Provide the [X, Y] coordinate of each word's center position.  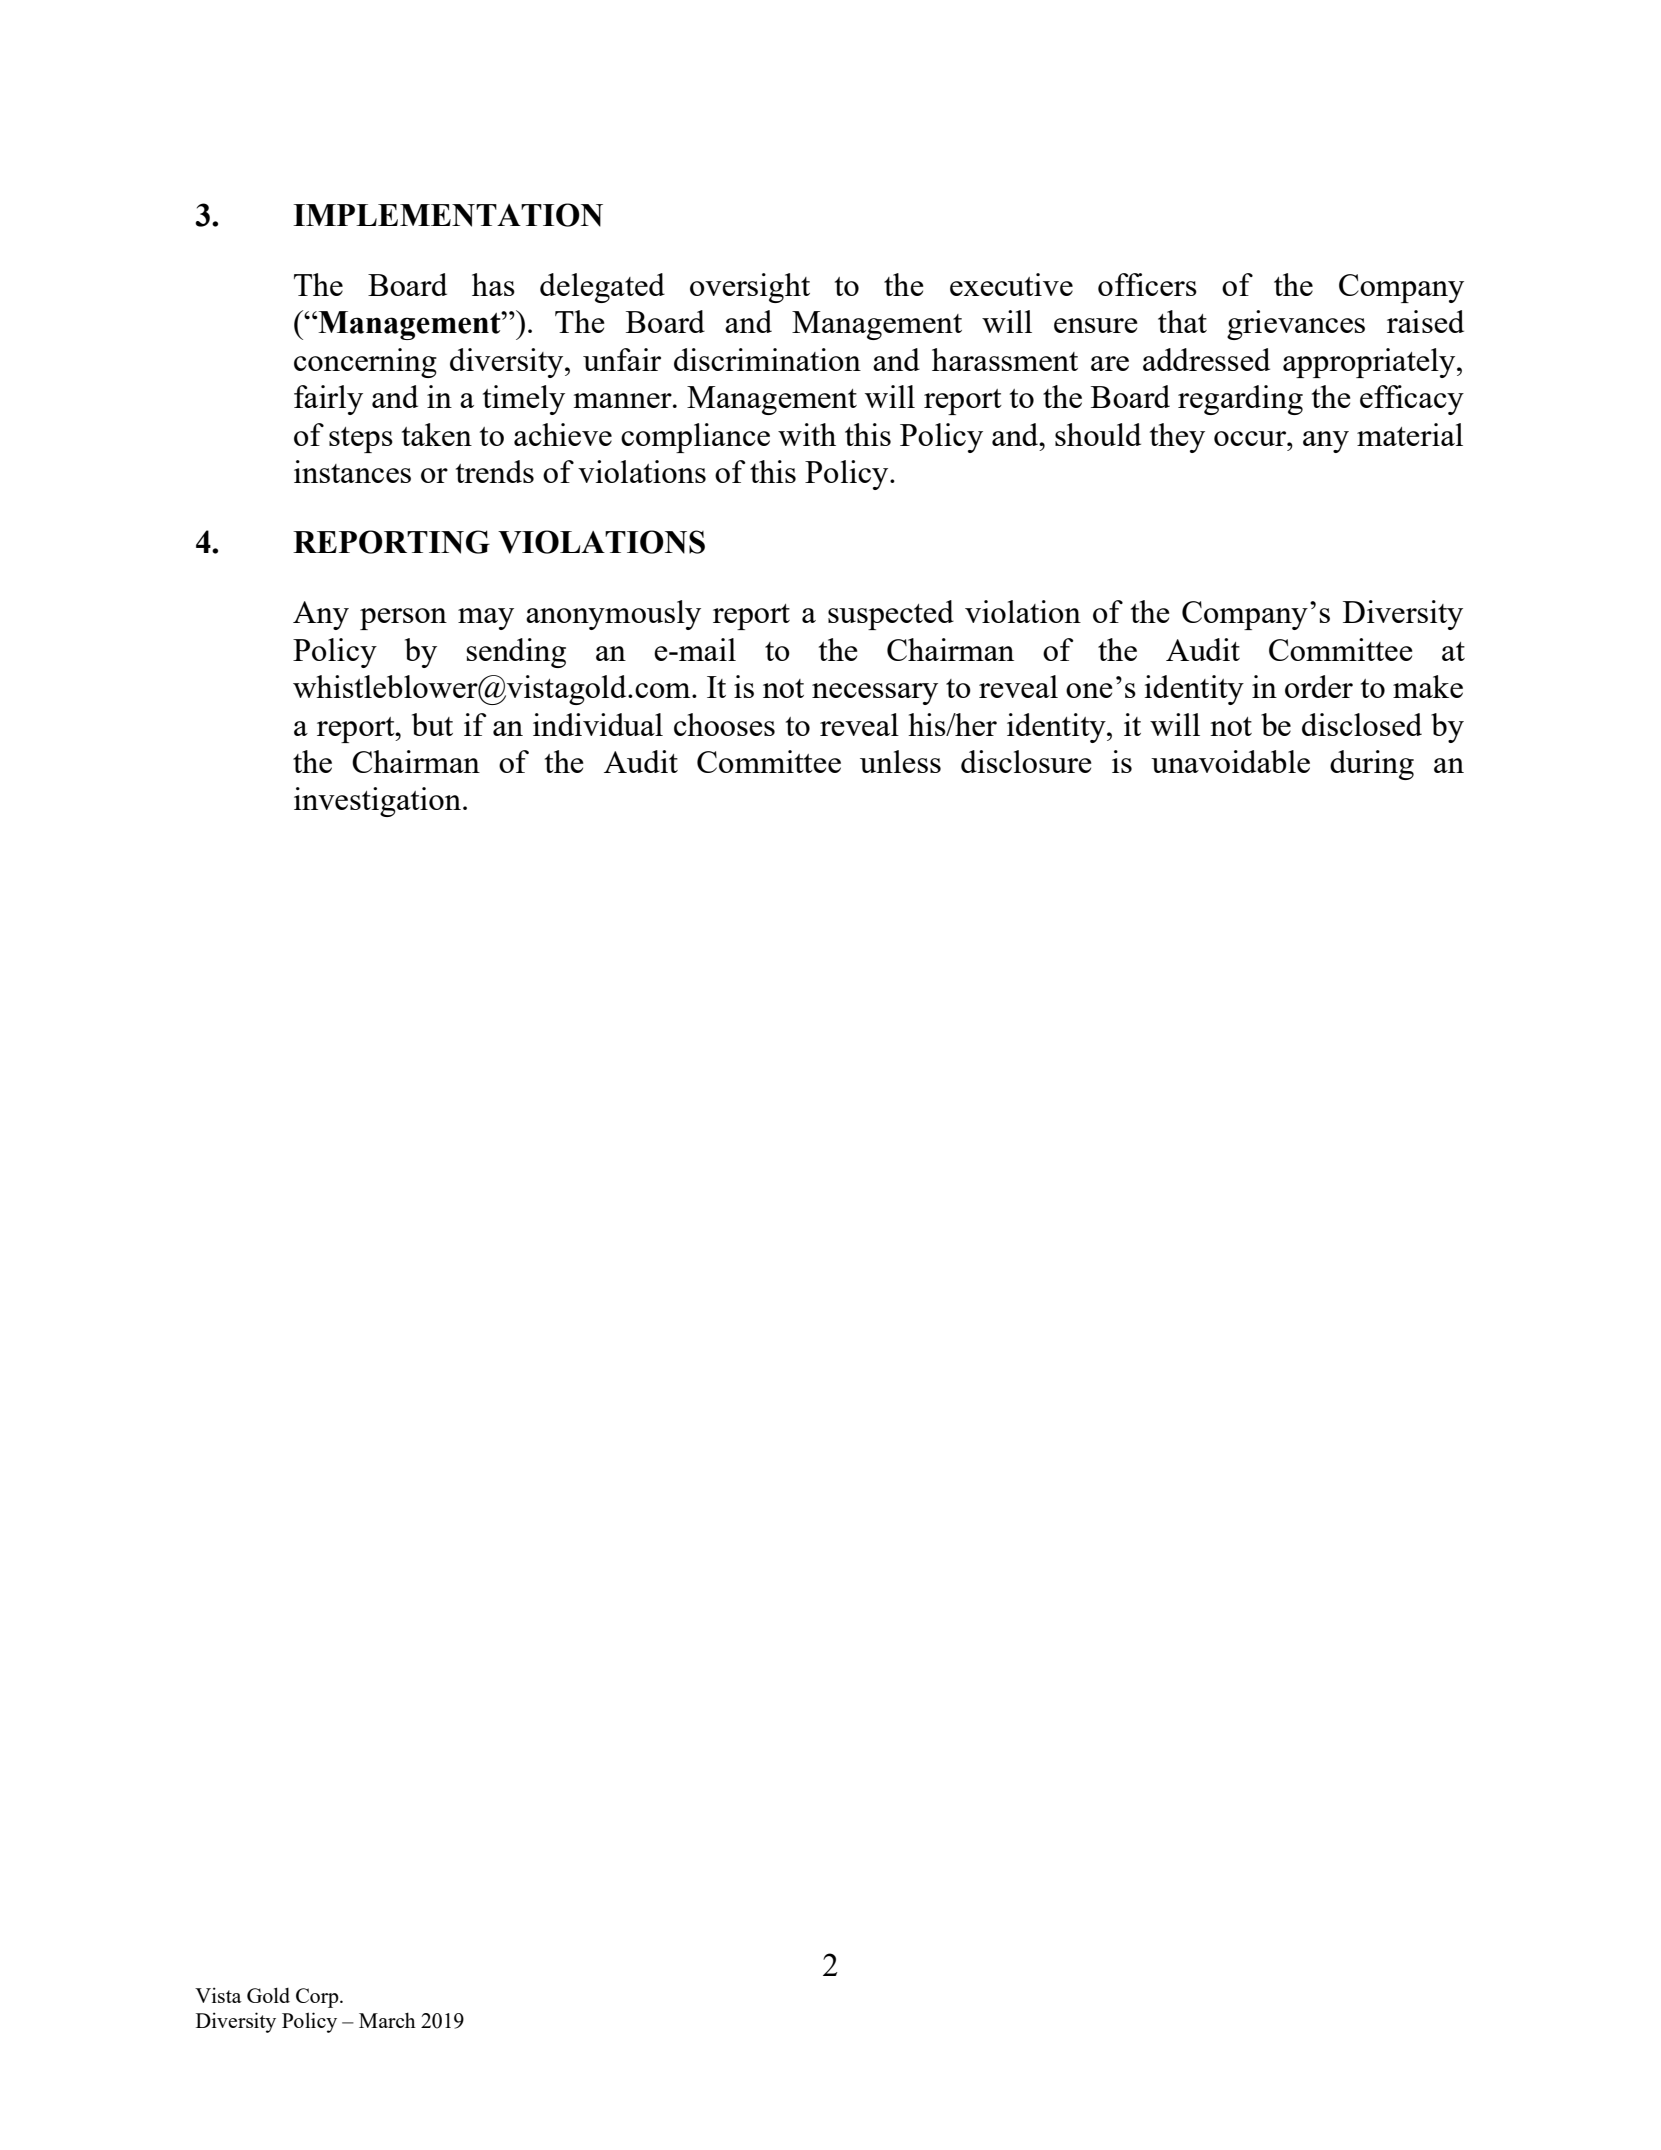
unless [900, 761]
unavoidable [1230, 761]
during [1372, 765]
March [387, 2020]
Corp [318, 1998]
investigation [377, 802]
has [493, 284]
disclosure [1026, 761]
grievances [1296, 325]
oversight [750, 288]
